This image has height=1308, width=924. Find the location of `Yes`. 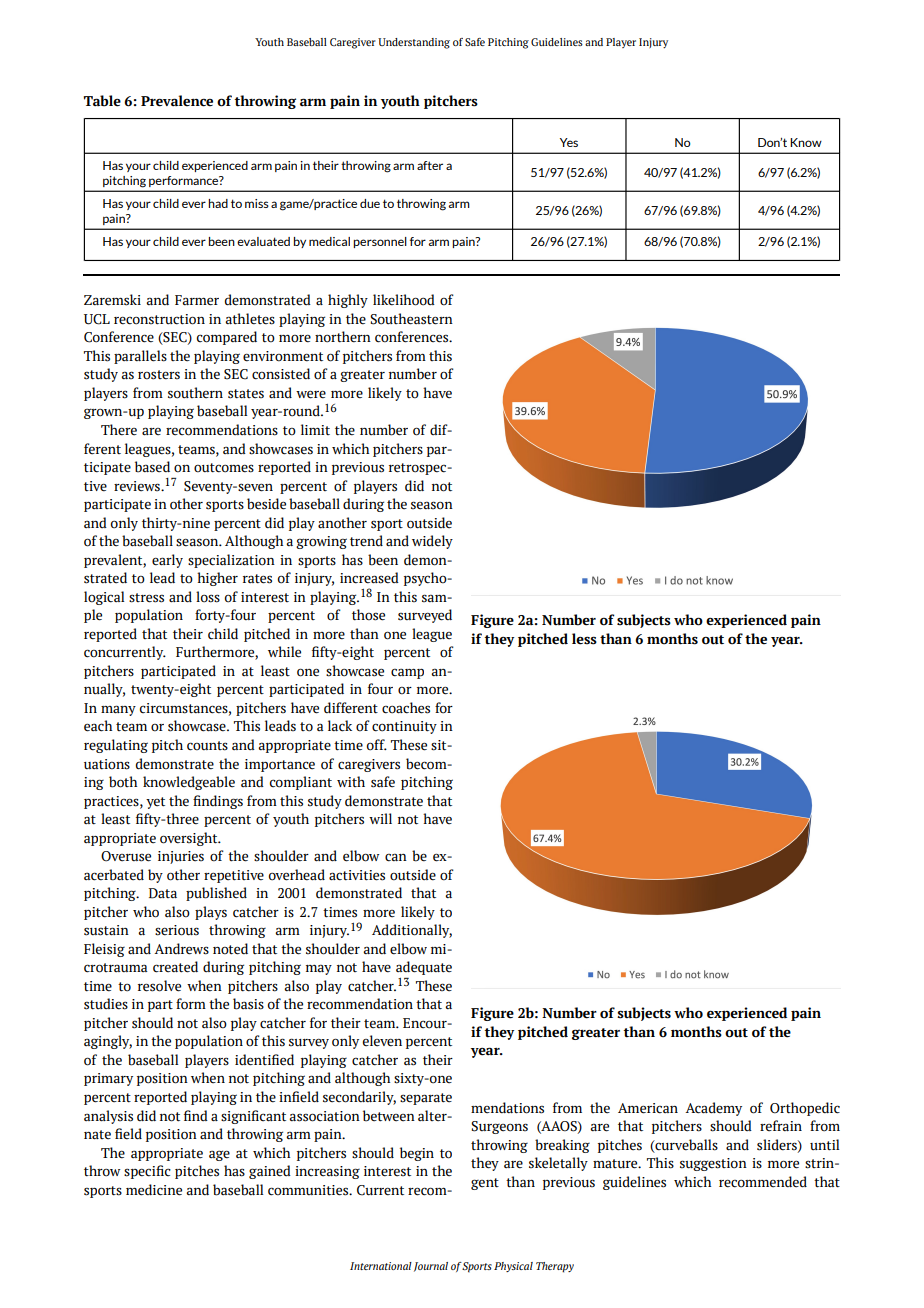

Yes is located at coordinates (569, 142).
